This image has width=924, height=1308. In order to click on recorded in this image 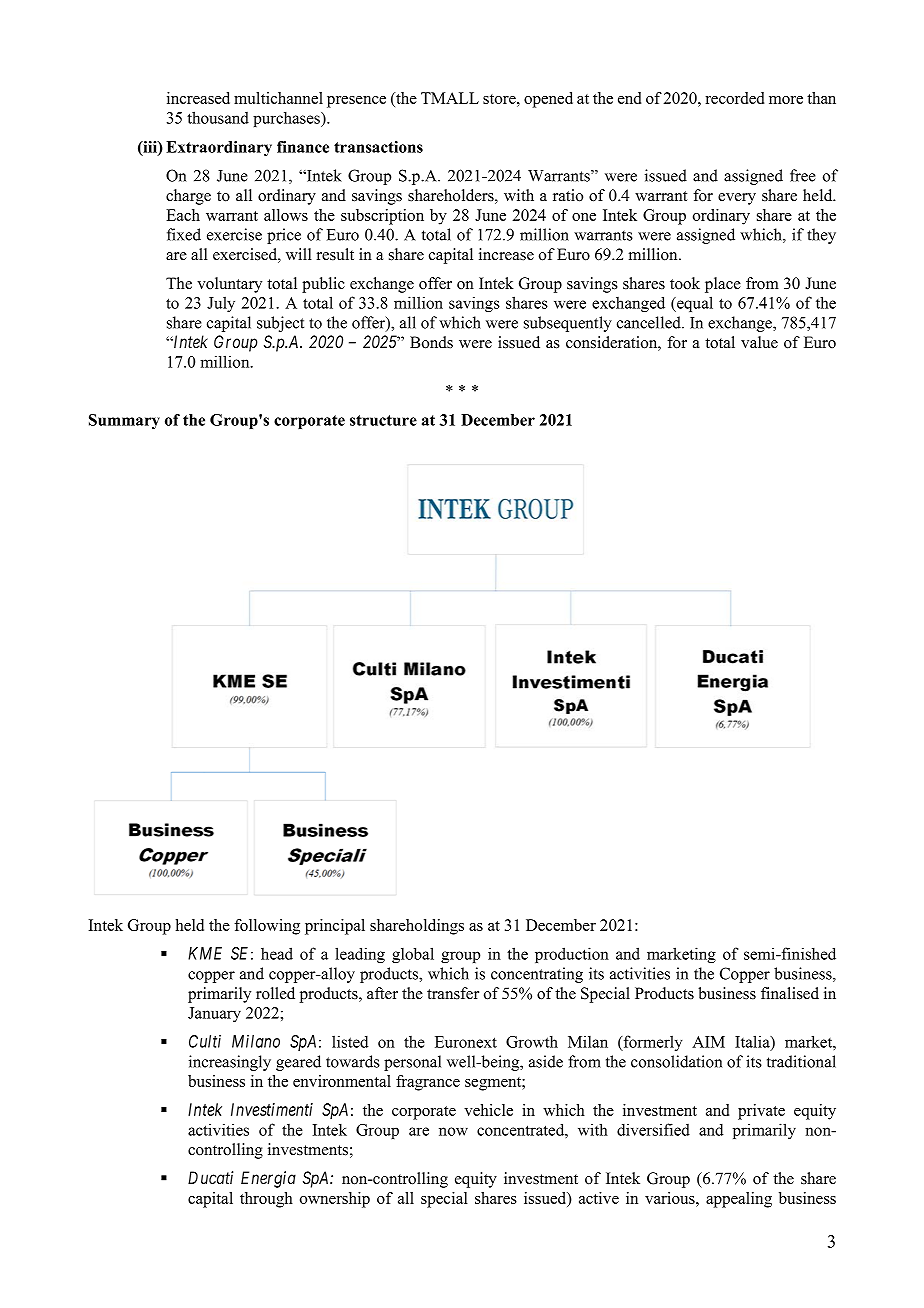, I will do `click(735, 98)`.
